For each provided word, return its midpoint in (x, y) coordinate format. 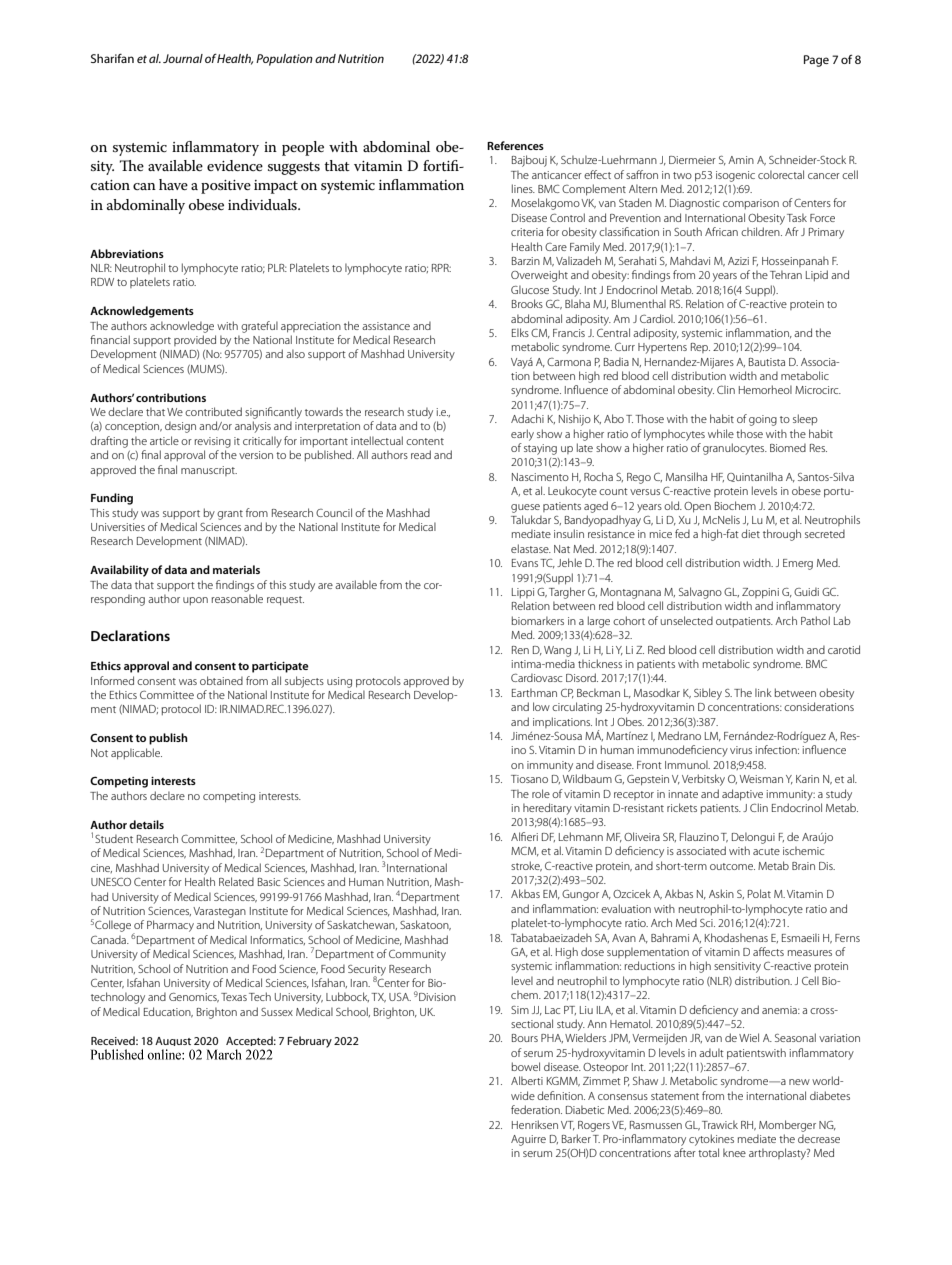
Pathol (815, 620)
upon (195, 601)
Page (816, 61)
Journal (183, 58)
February (309, 1042)
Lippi (523, 593)
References (515, 145)
